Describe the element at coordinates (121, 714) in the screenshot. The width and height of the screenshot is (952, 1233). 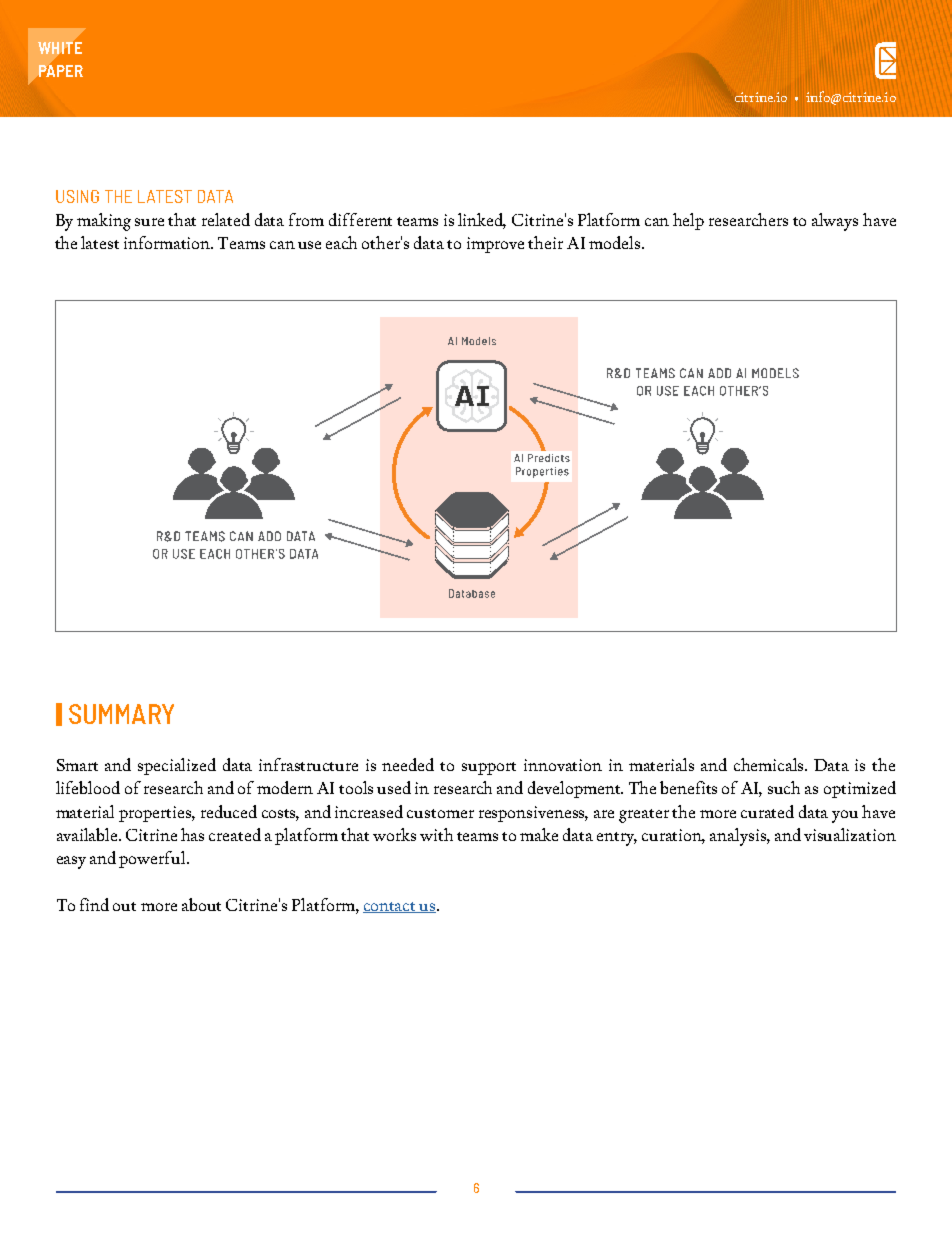
I see `SUMMARY` at that location.
